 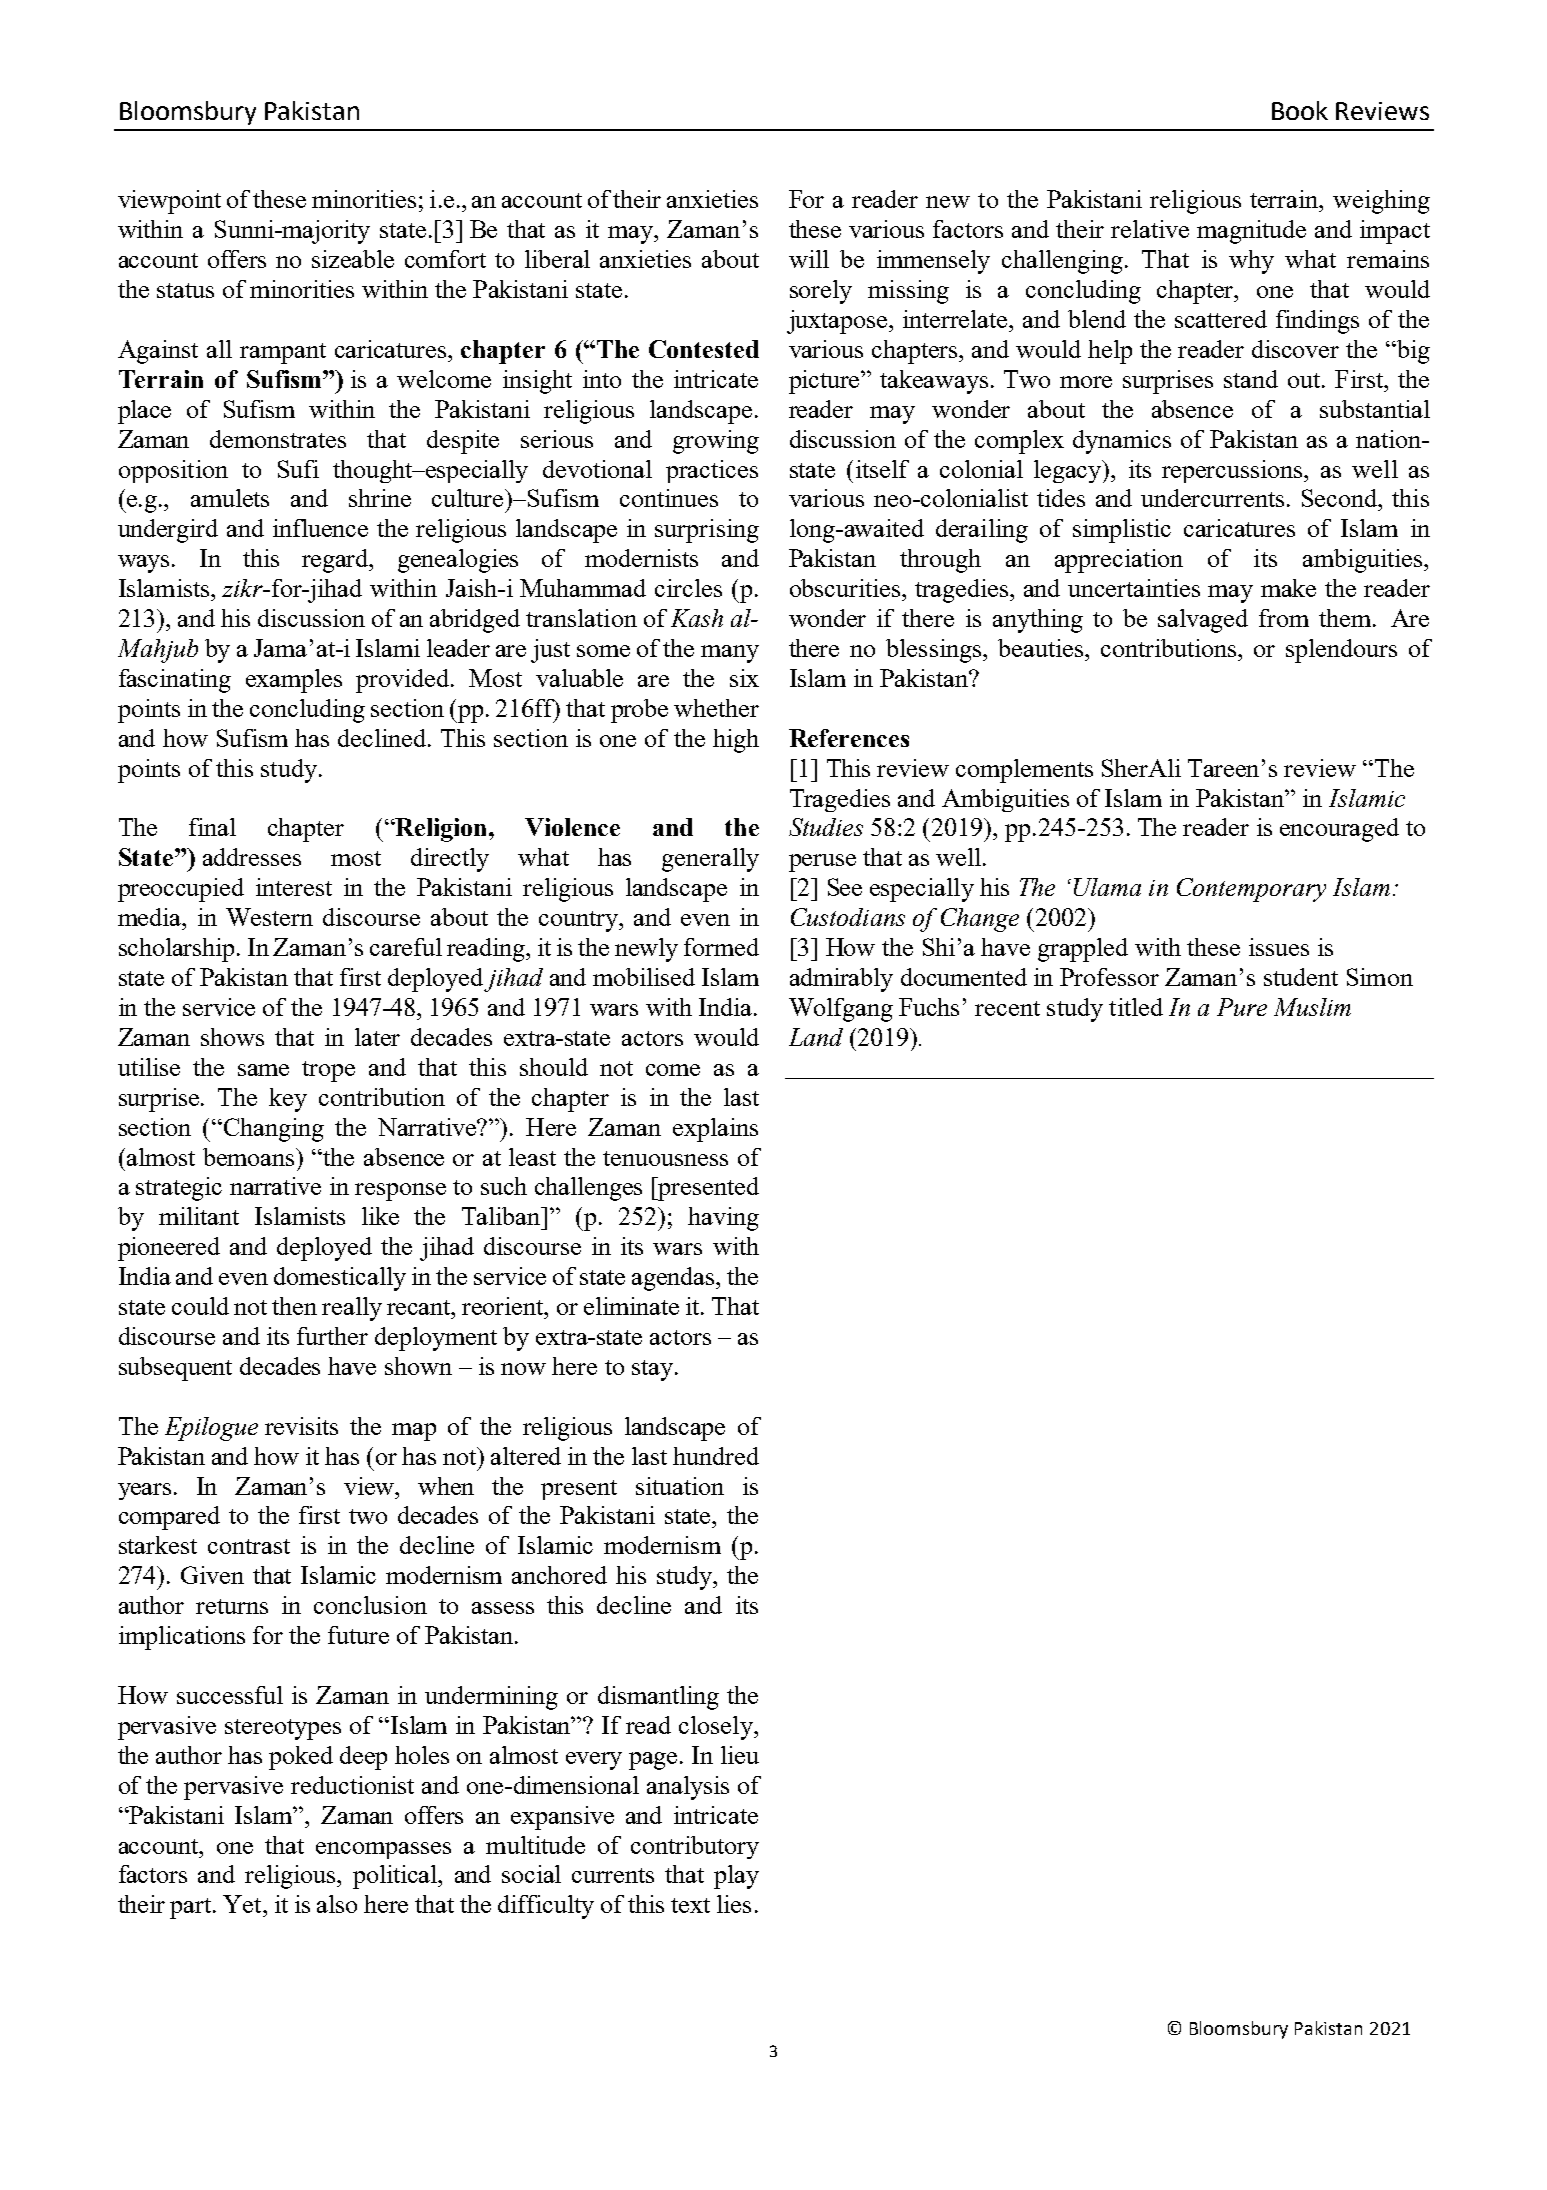 What do you see at coordinates (353, 259) in the screenshot?
I see `sizeable` at bounding box center [353, 259].
